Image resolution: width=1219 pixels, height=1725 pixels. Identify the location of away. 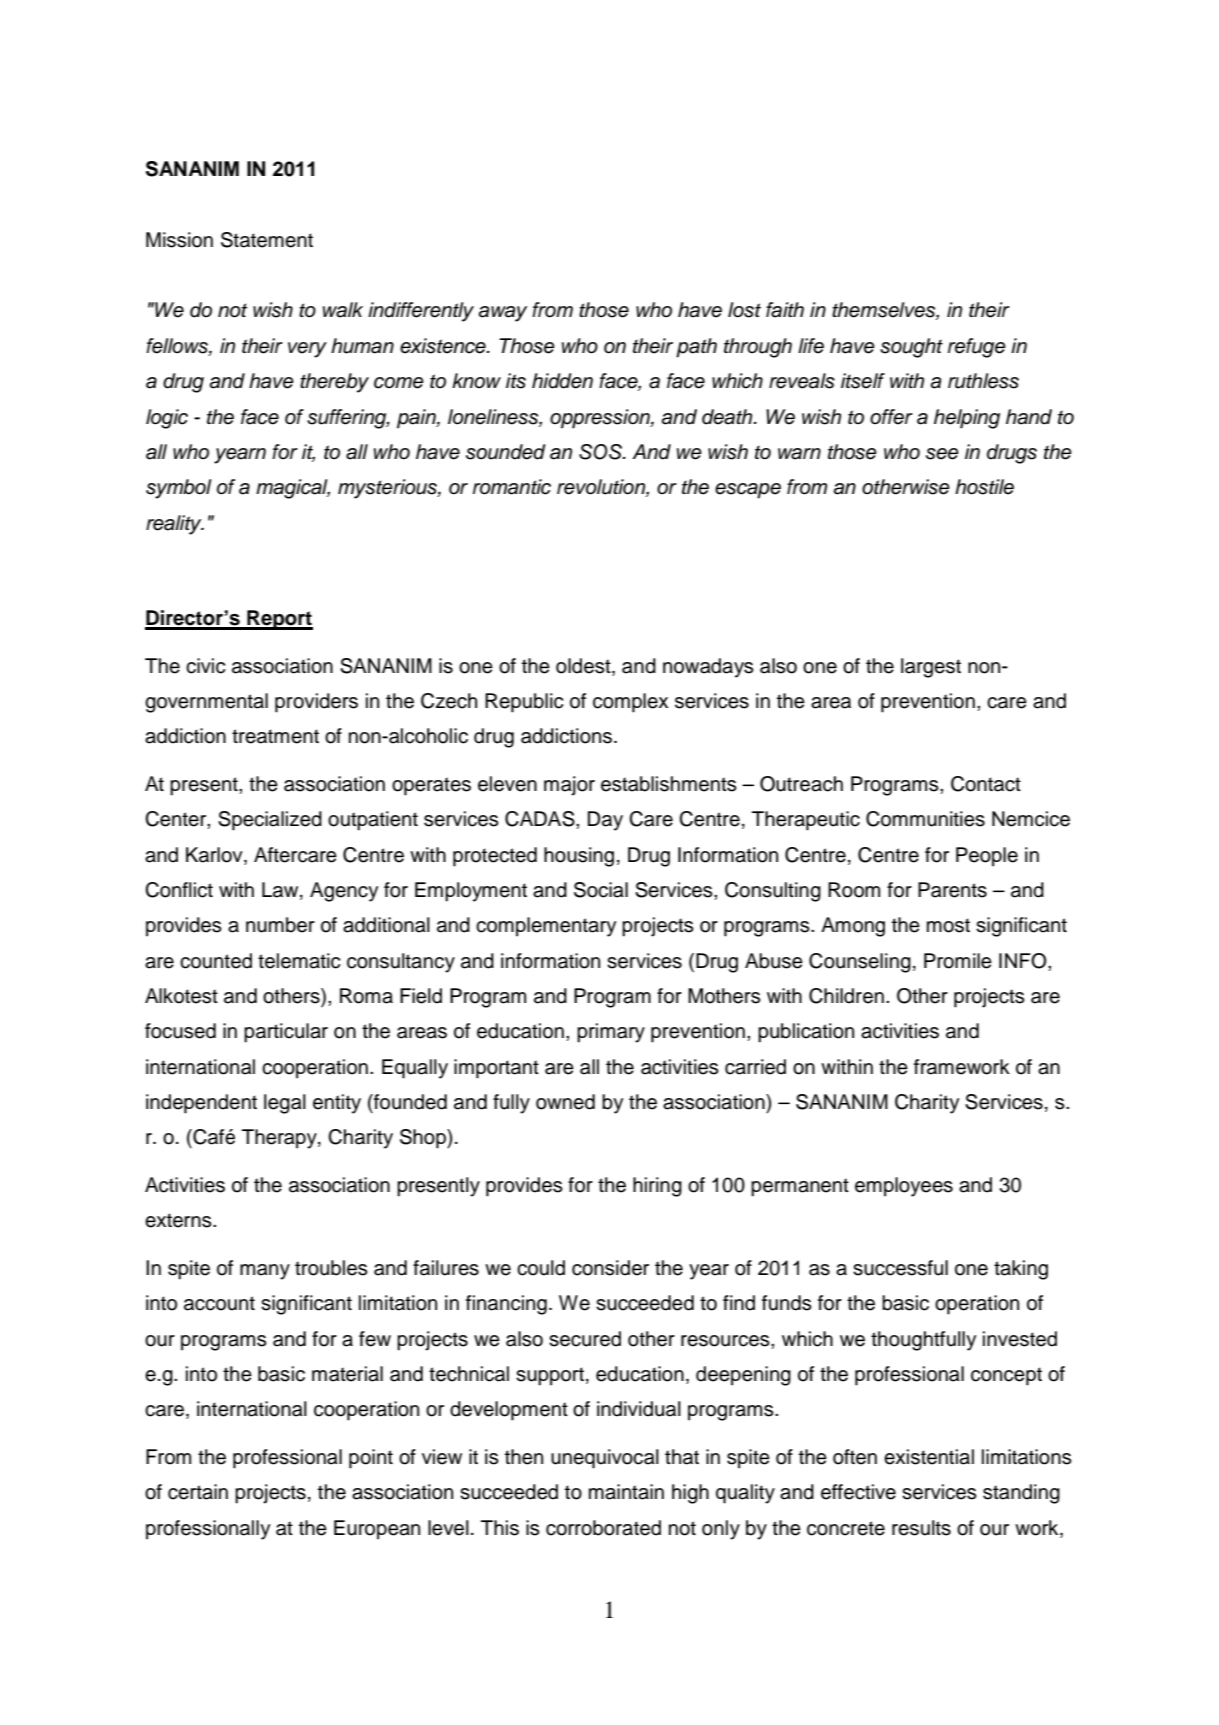
(503, 314).
